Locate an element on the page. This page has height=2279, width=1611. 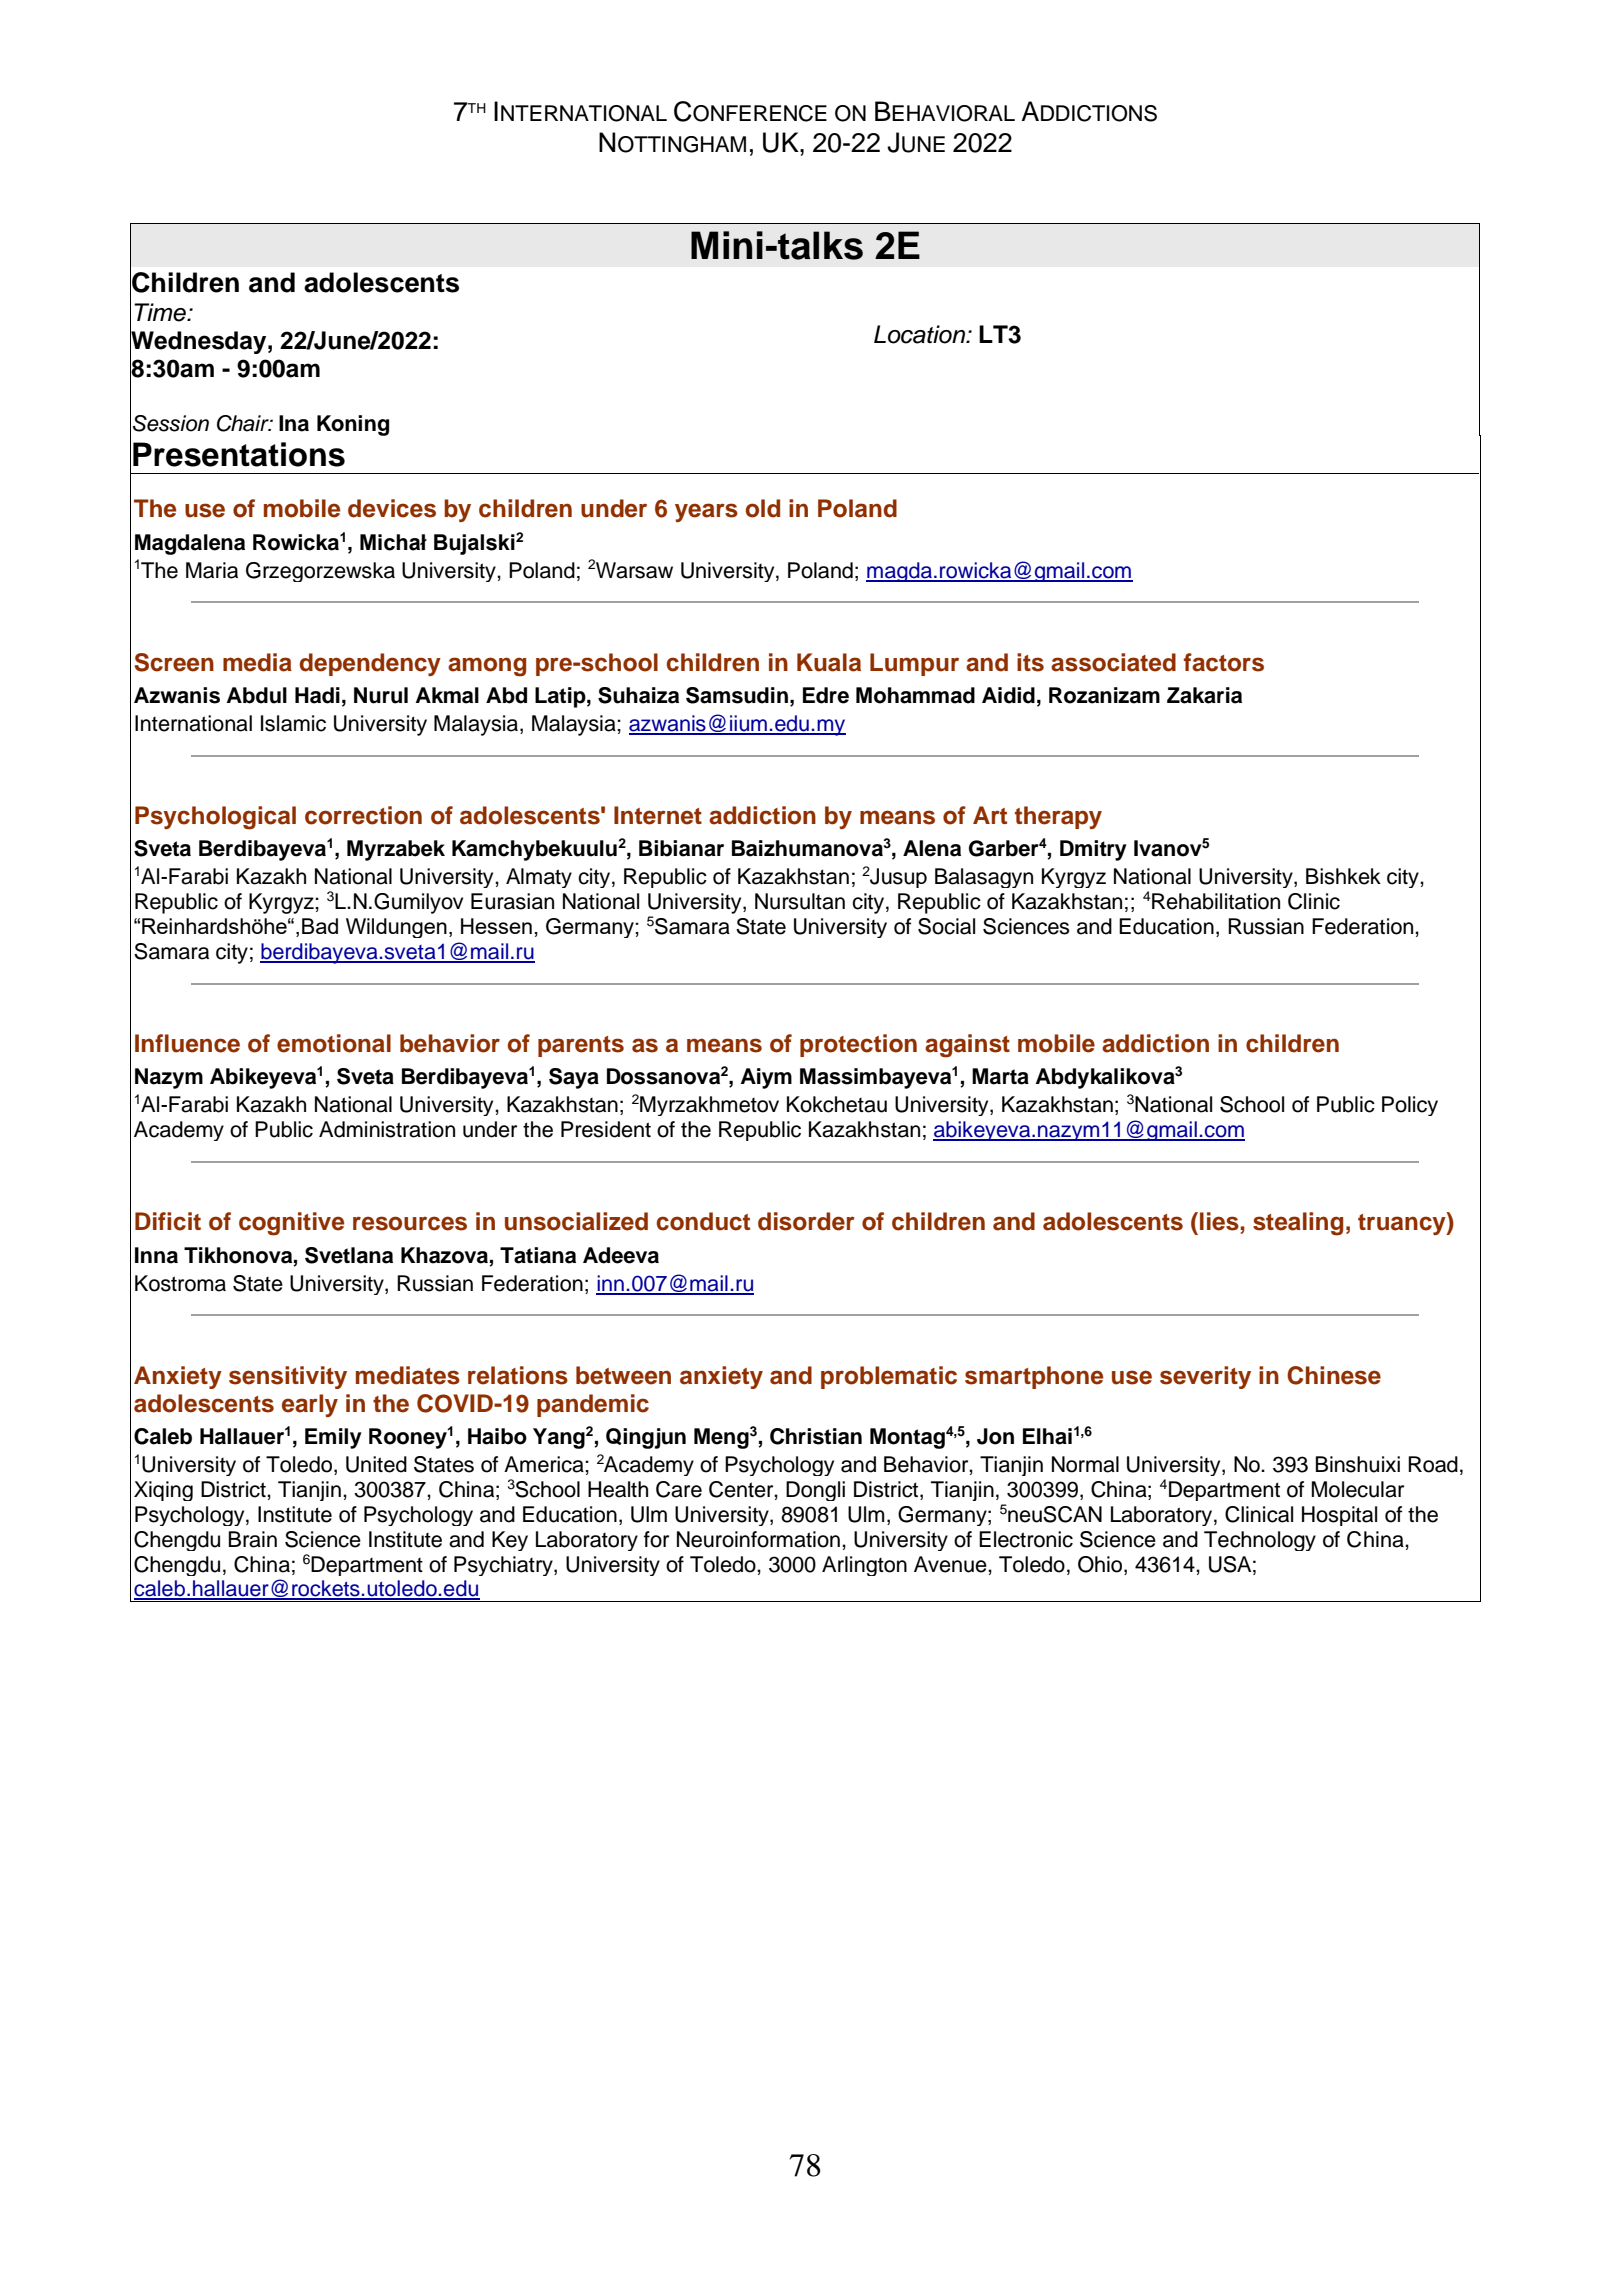
Location is located at coordinates (921, 334).
